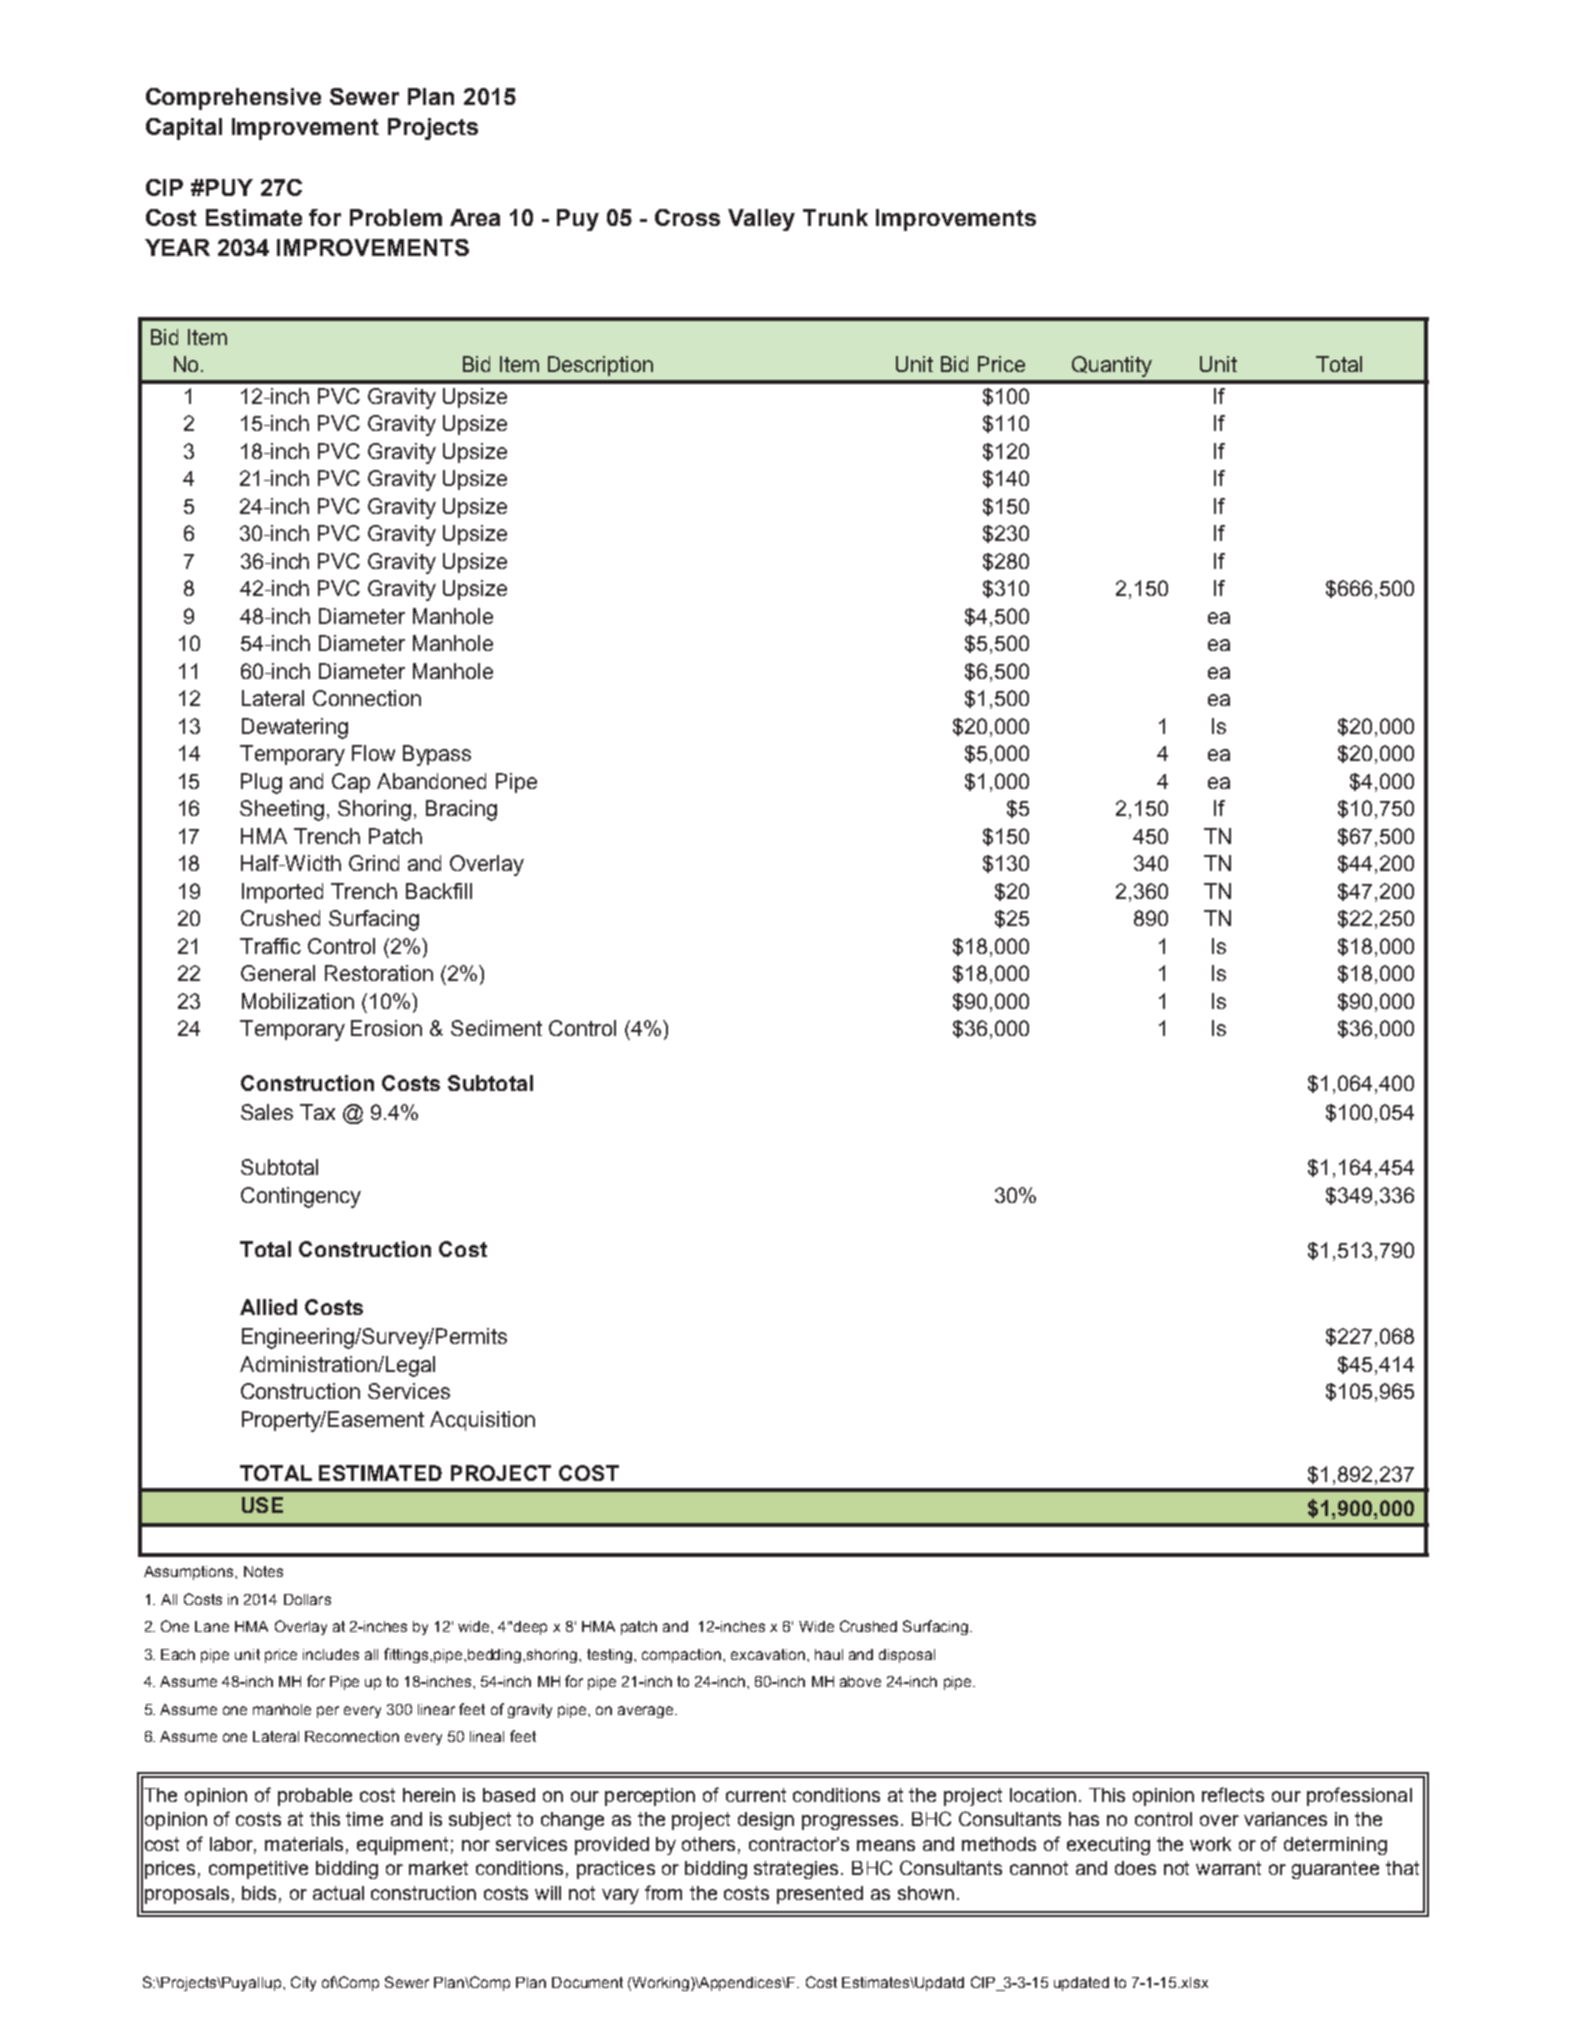 Image resolution: width=1577 pixels, height=2041 pixels. What do you see at coordinates (439, 891) in the image?
I see `Backfill` at bounding box center [439, 891].
